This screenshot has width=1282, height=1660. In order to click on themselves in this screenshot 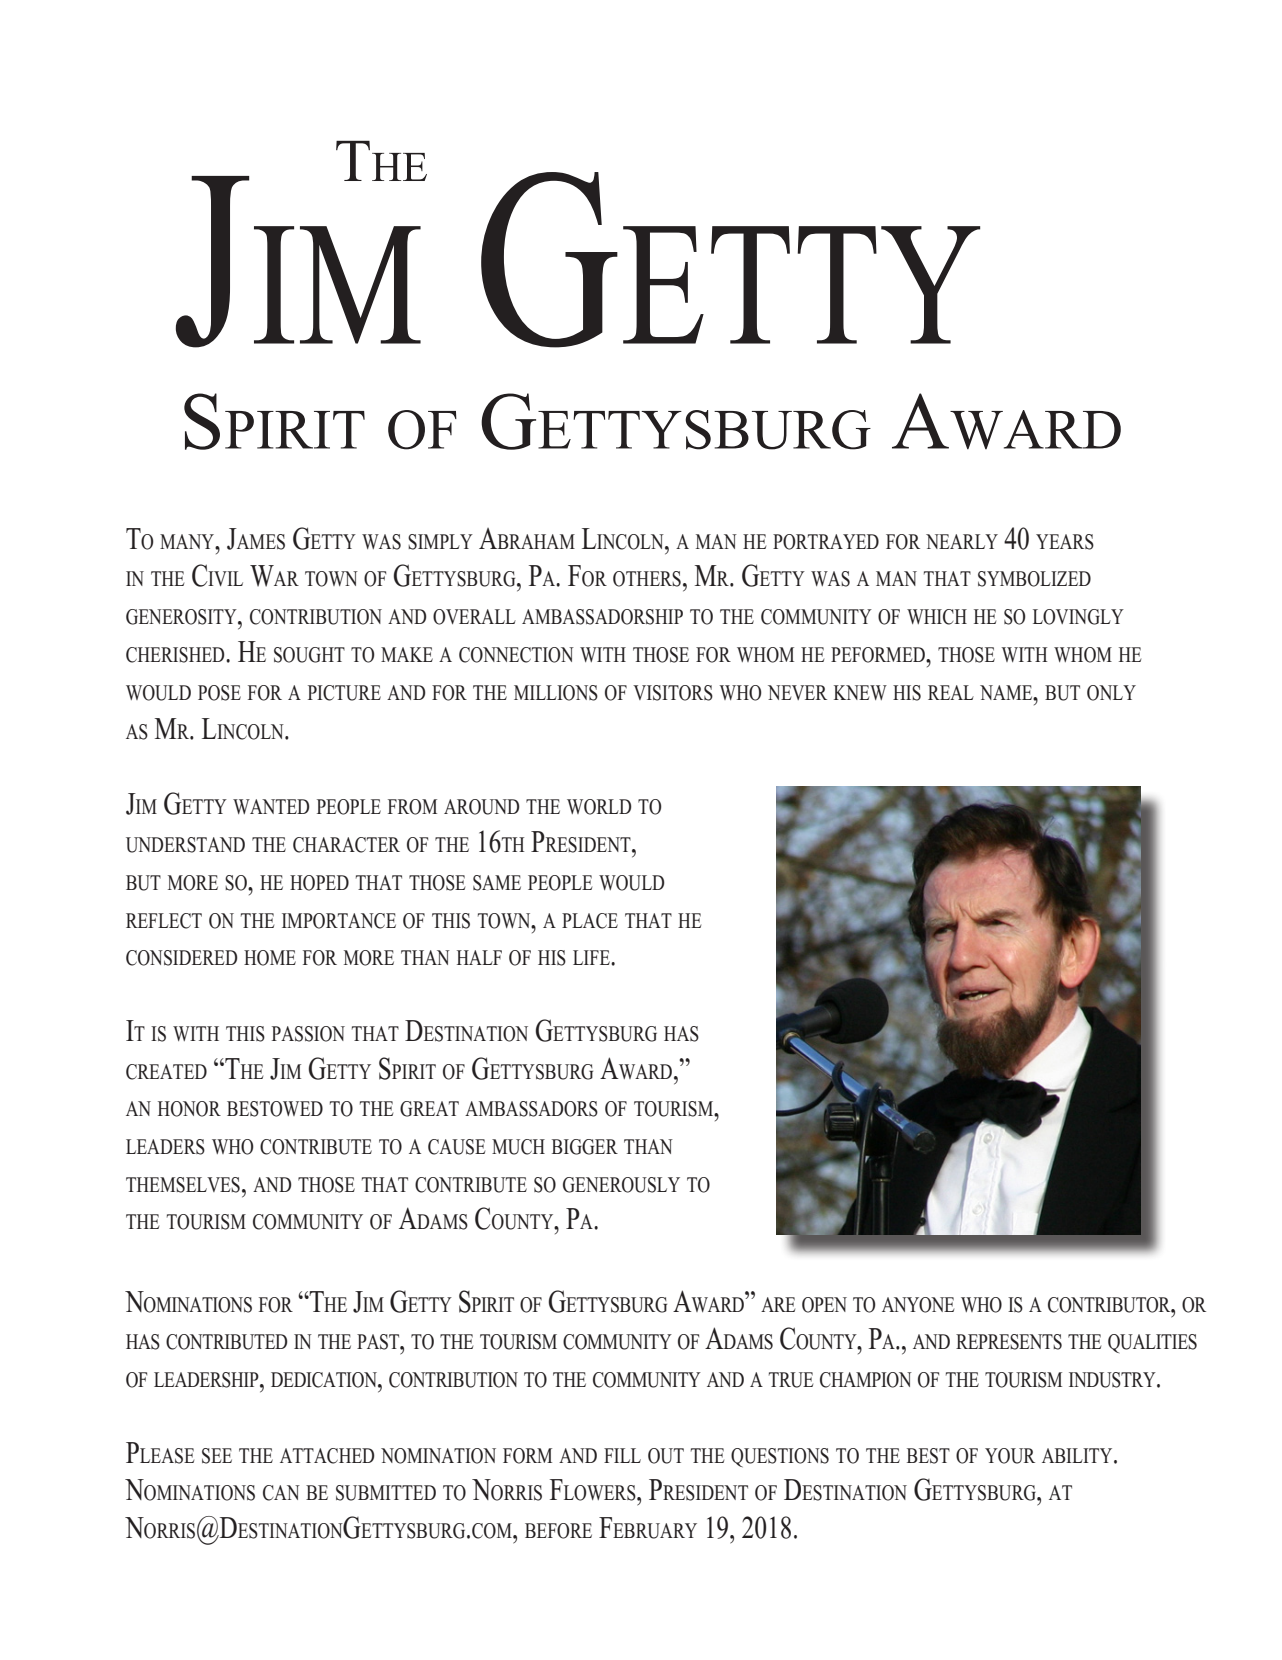, I will do `click(183, 1185)`.
